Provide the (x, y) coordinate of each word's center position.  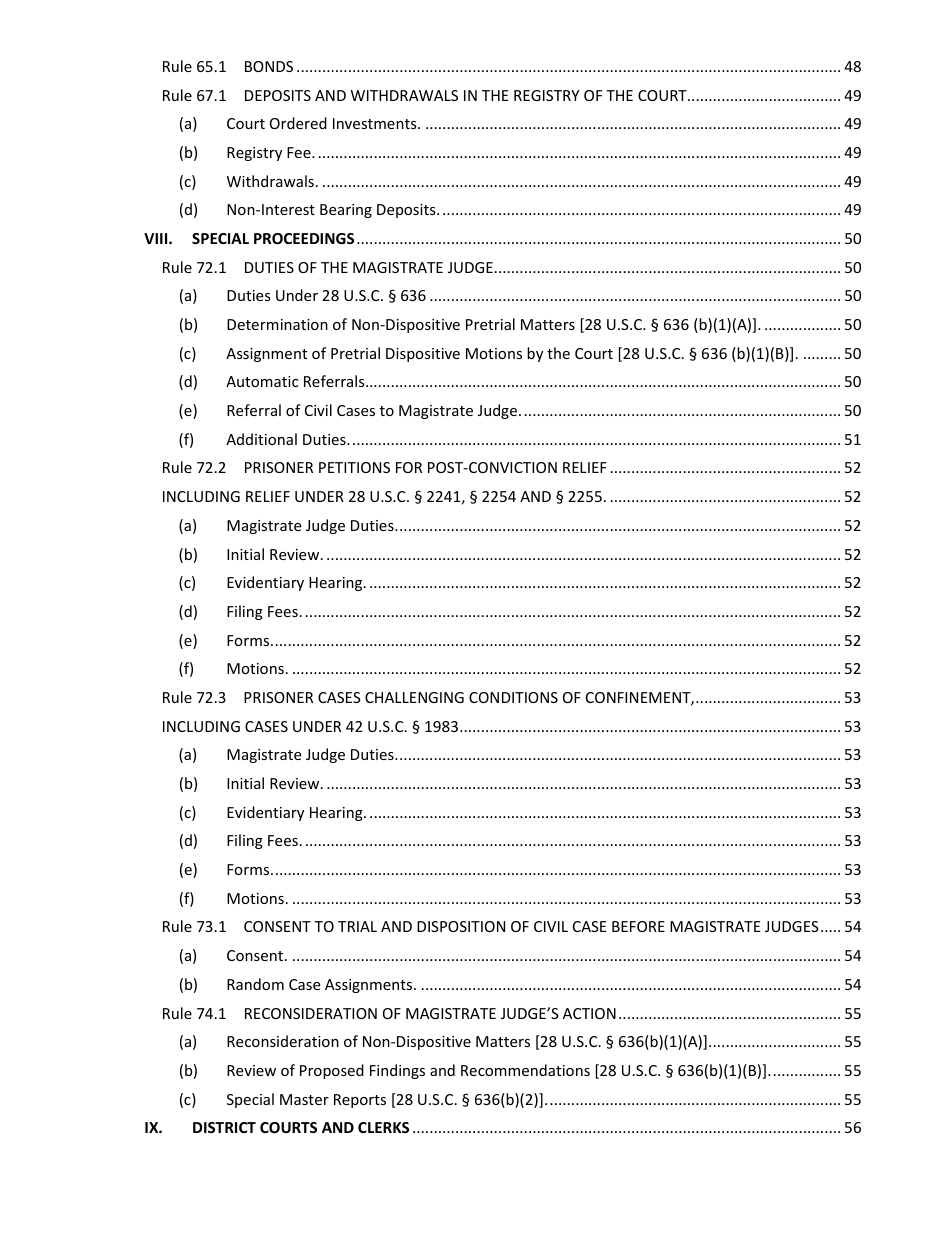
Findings (397, 1071)
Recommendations (525, 1070)
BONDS (269, 66)
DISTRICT (224, 1127)
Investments (376, 123)
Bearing (346, 211)
